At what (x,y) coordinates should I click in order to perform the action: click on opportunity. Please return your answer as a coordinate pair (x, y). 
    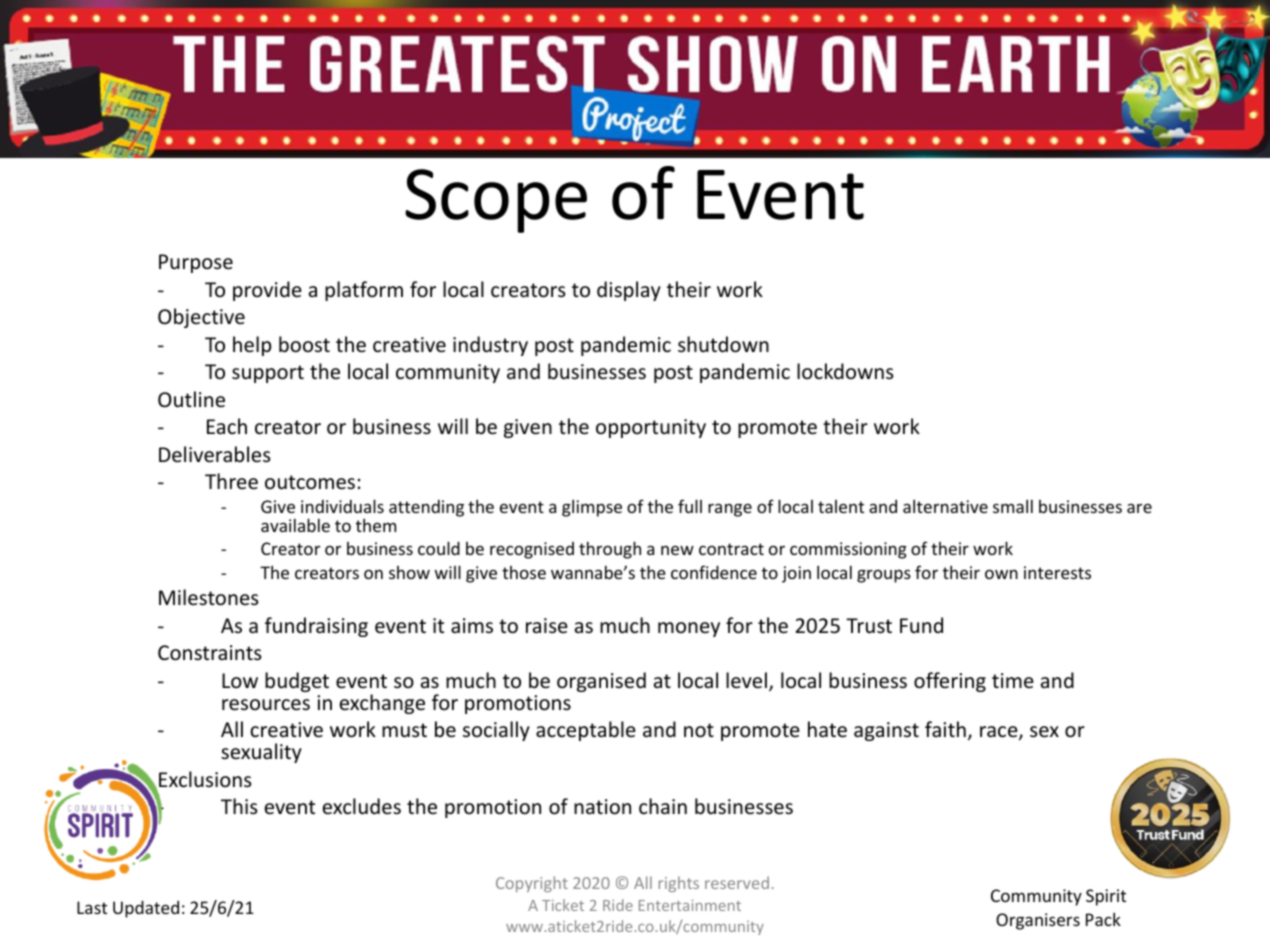
    Looking at the image, I should click on (651, 428).
